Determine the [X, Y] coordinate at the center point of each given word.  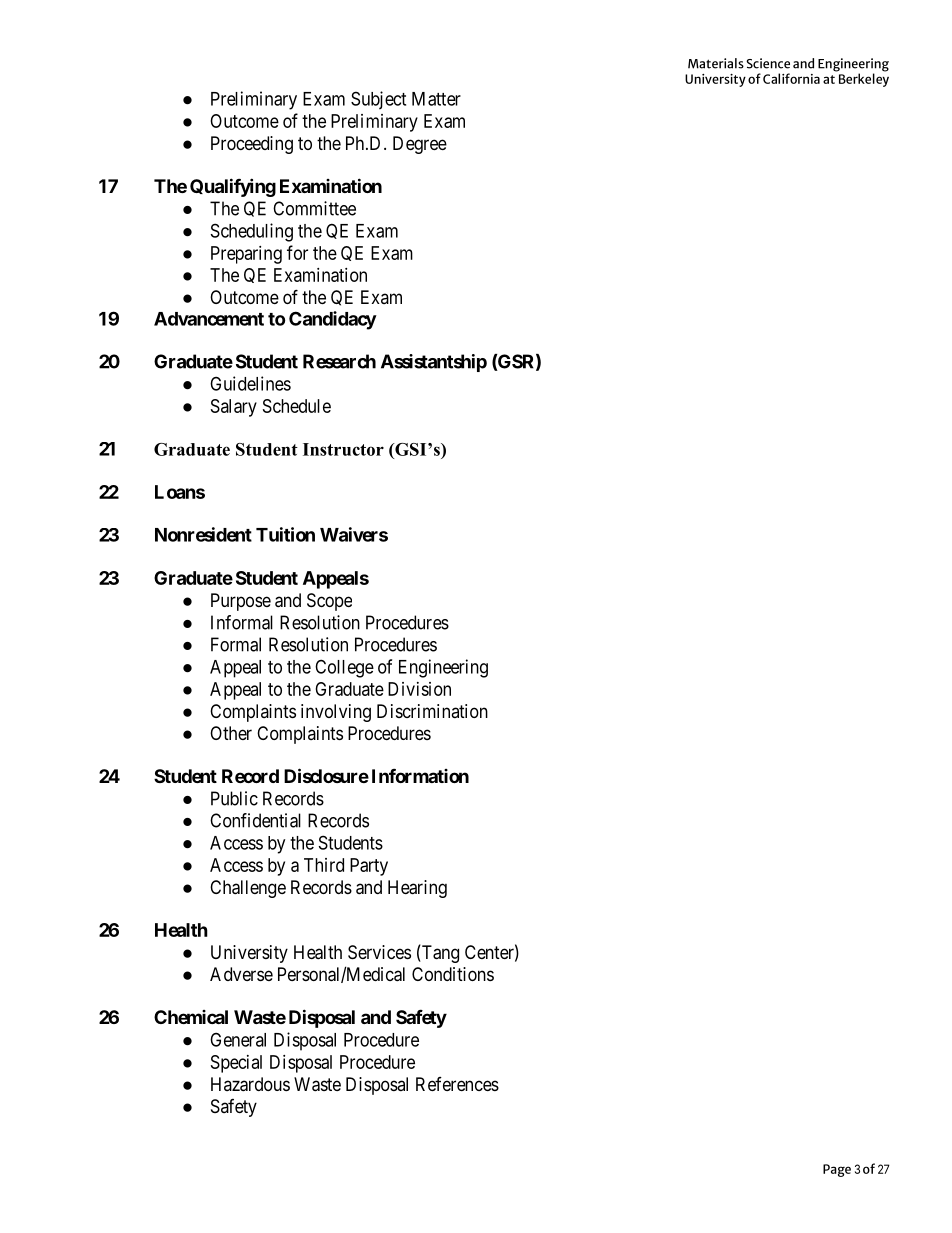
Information [420, 776]
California [791, 78]
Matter [436, 99]
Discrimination [432, 711]
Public [234, 798]
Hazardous [250, 1084]
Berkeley [862, 79]
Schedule [297, 406]
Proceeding [252, 145]
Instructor [343, 449]
